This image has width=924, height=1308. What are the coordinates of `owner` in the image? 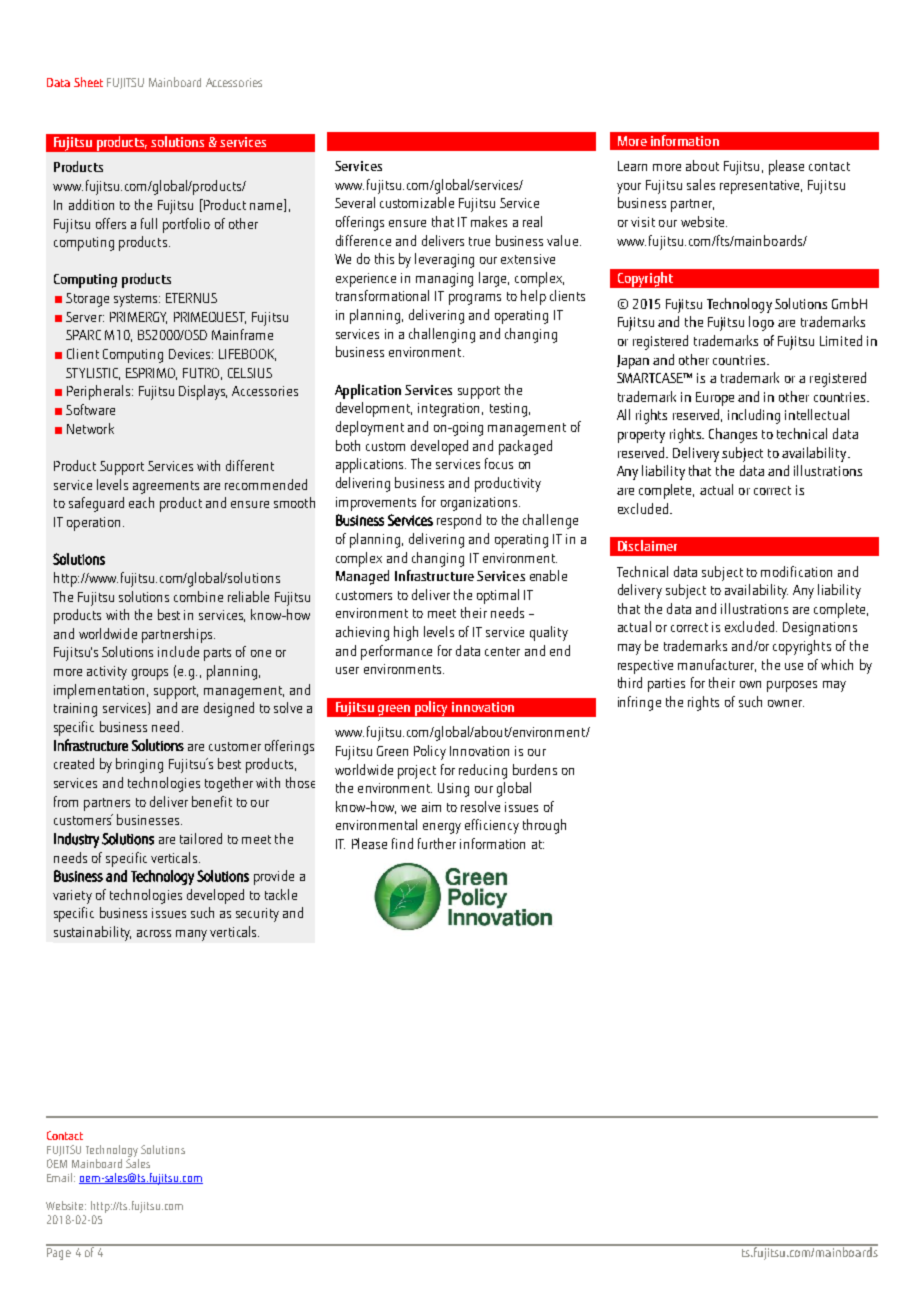 It's located at (786, 703).
